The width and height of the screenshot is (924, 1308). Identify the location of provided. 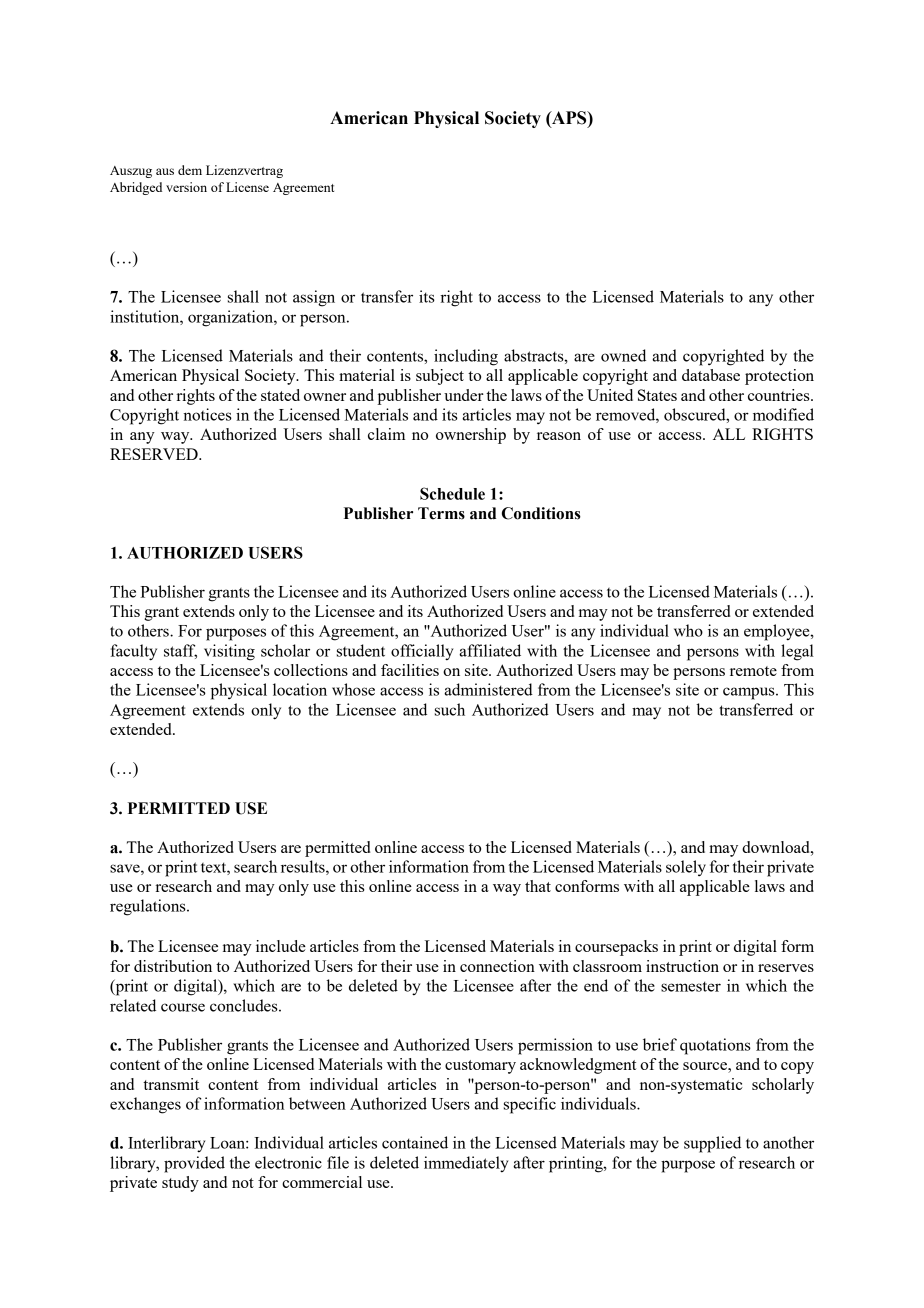
(194, 1164).
